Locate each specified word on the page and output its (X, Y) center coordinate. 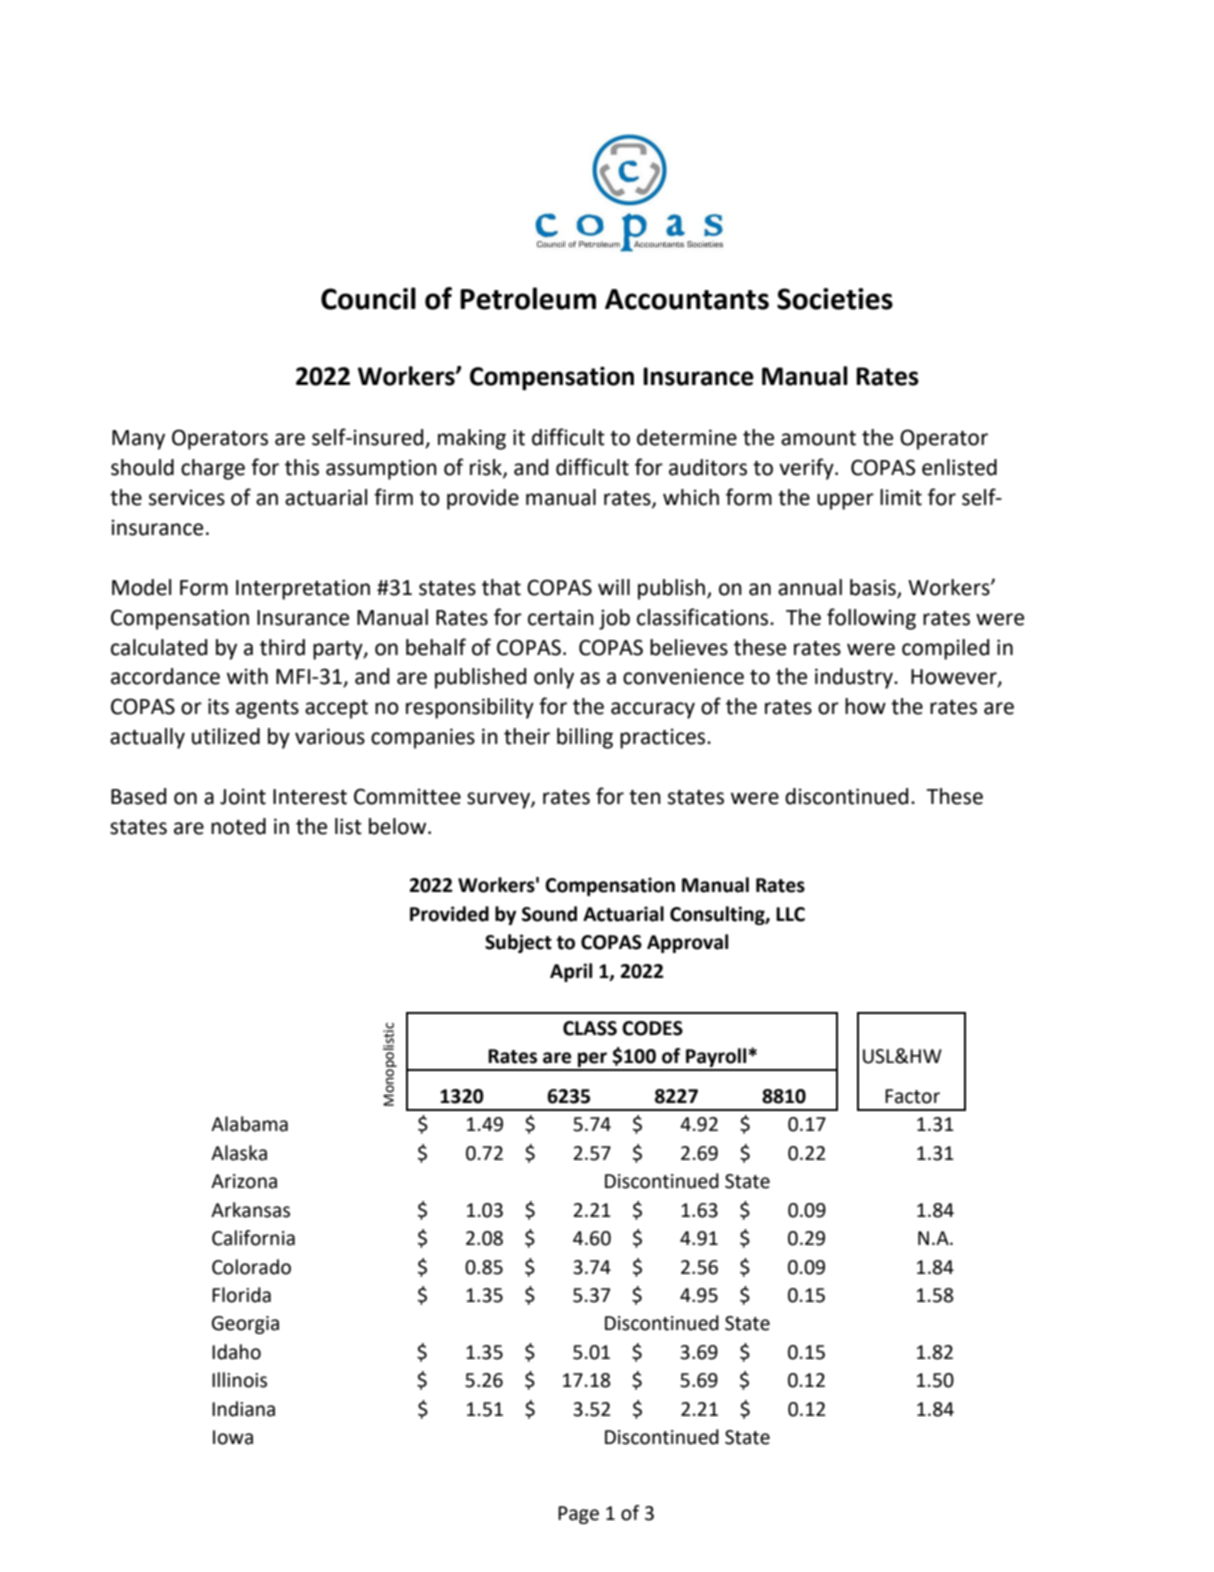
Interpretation (303, 589)
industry (855, 678)
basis (874, 588)
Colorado (251, 1267)
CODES (652, 1028)
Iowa (233, 1437)
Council (368, 298)
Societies (835, 299)
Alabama (249, 1124)
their (527, 736)
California (253, 1238)
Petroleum (528, 298)
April (571, 972)
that (501, 587)
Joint (243, 796)
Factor (912, 1096)
